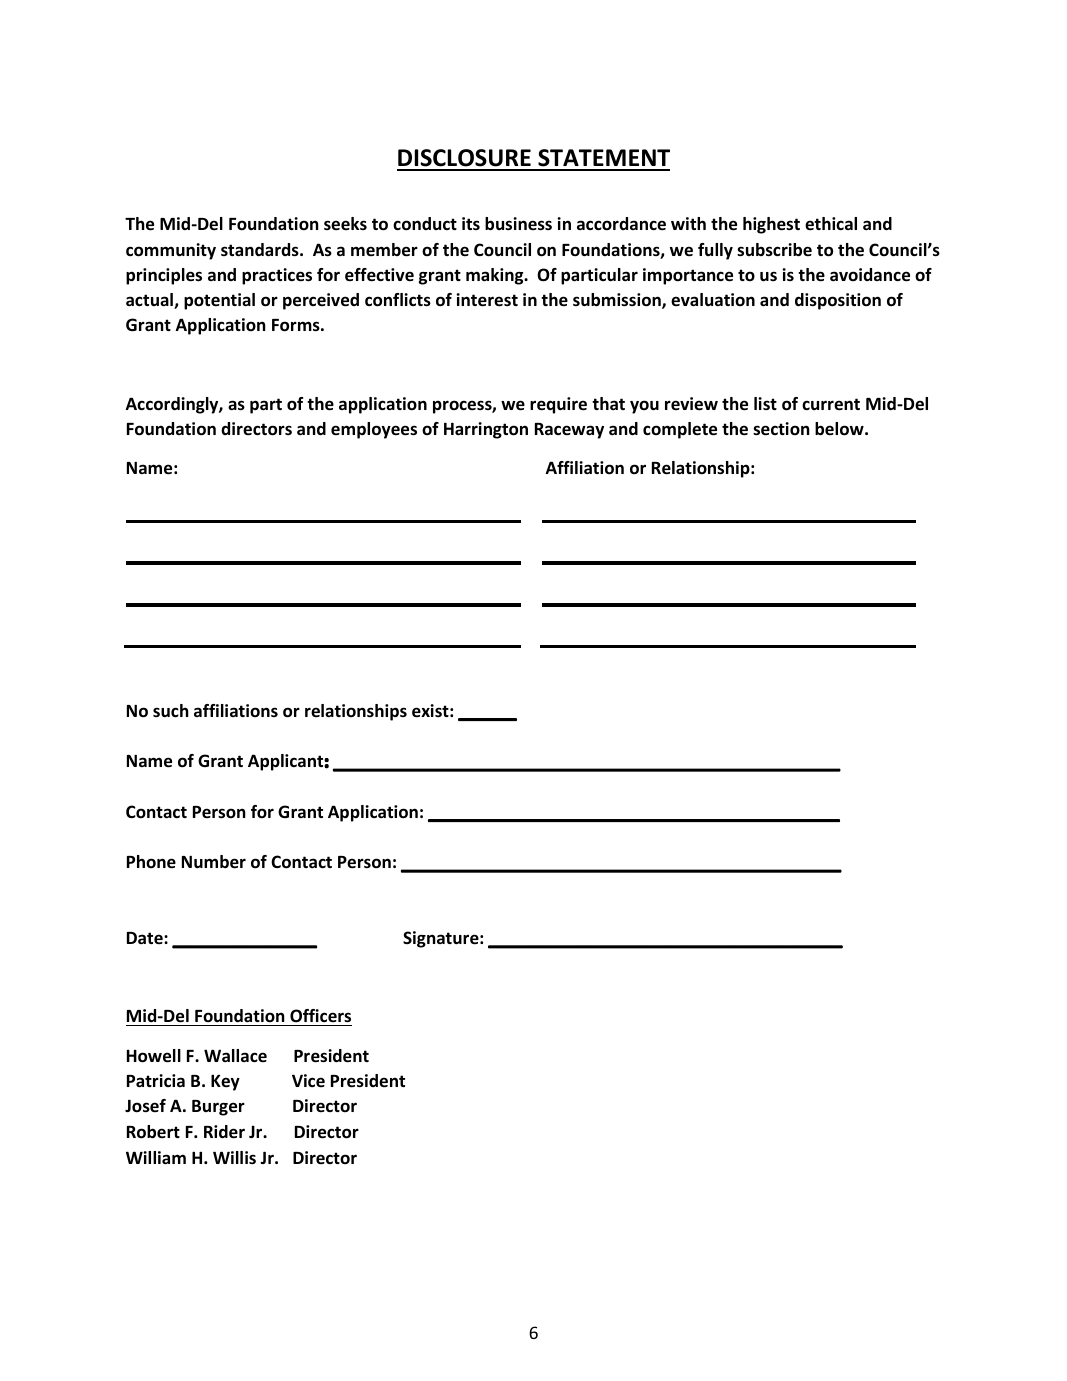 Image resolution: width=1067 pixels, height=1381 pixels. I want to click on Willis, so click(234, 1157).
